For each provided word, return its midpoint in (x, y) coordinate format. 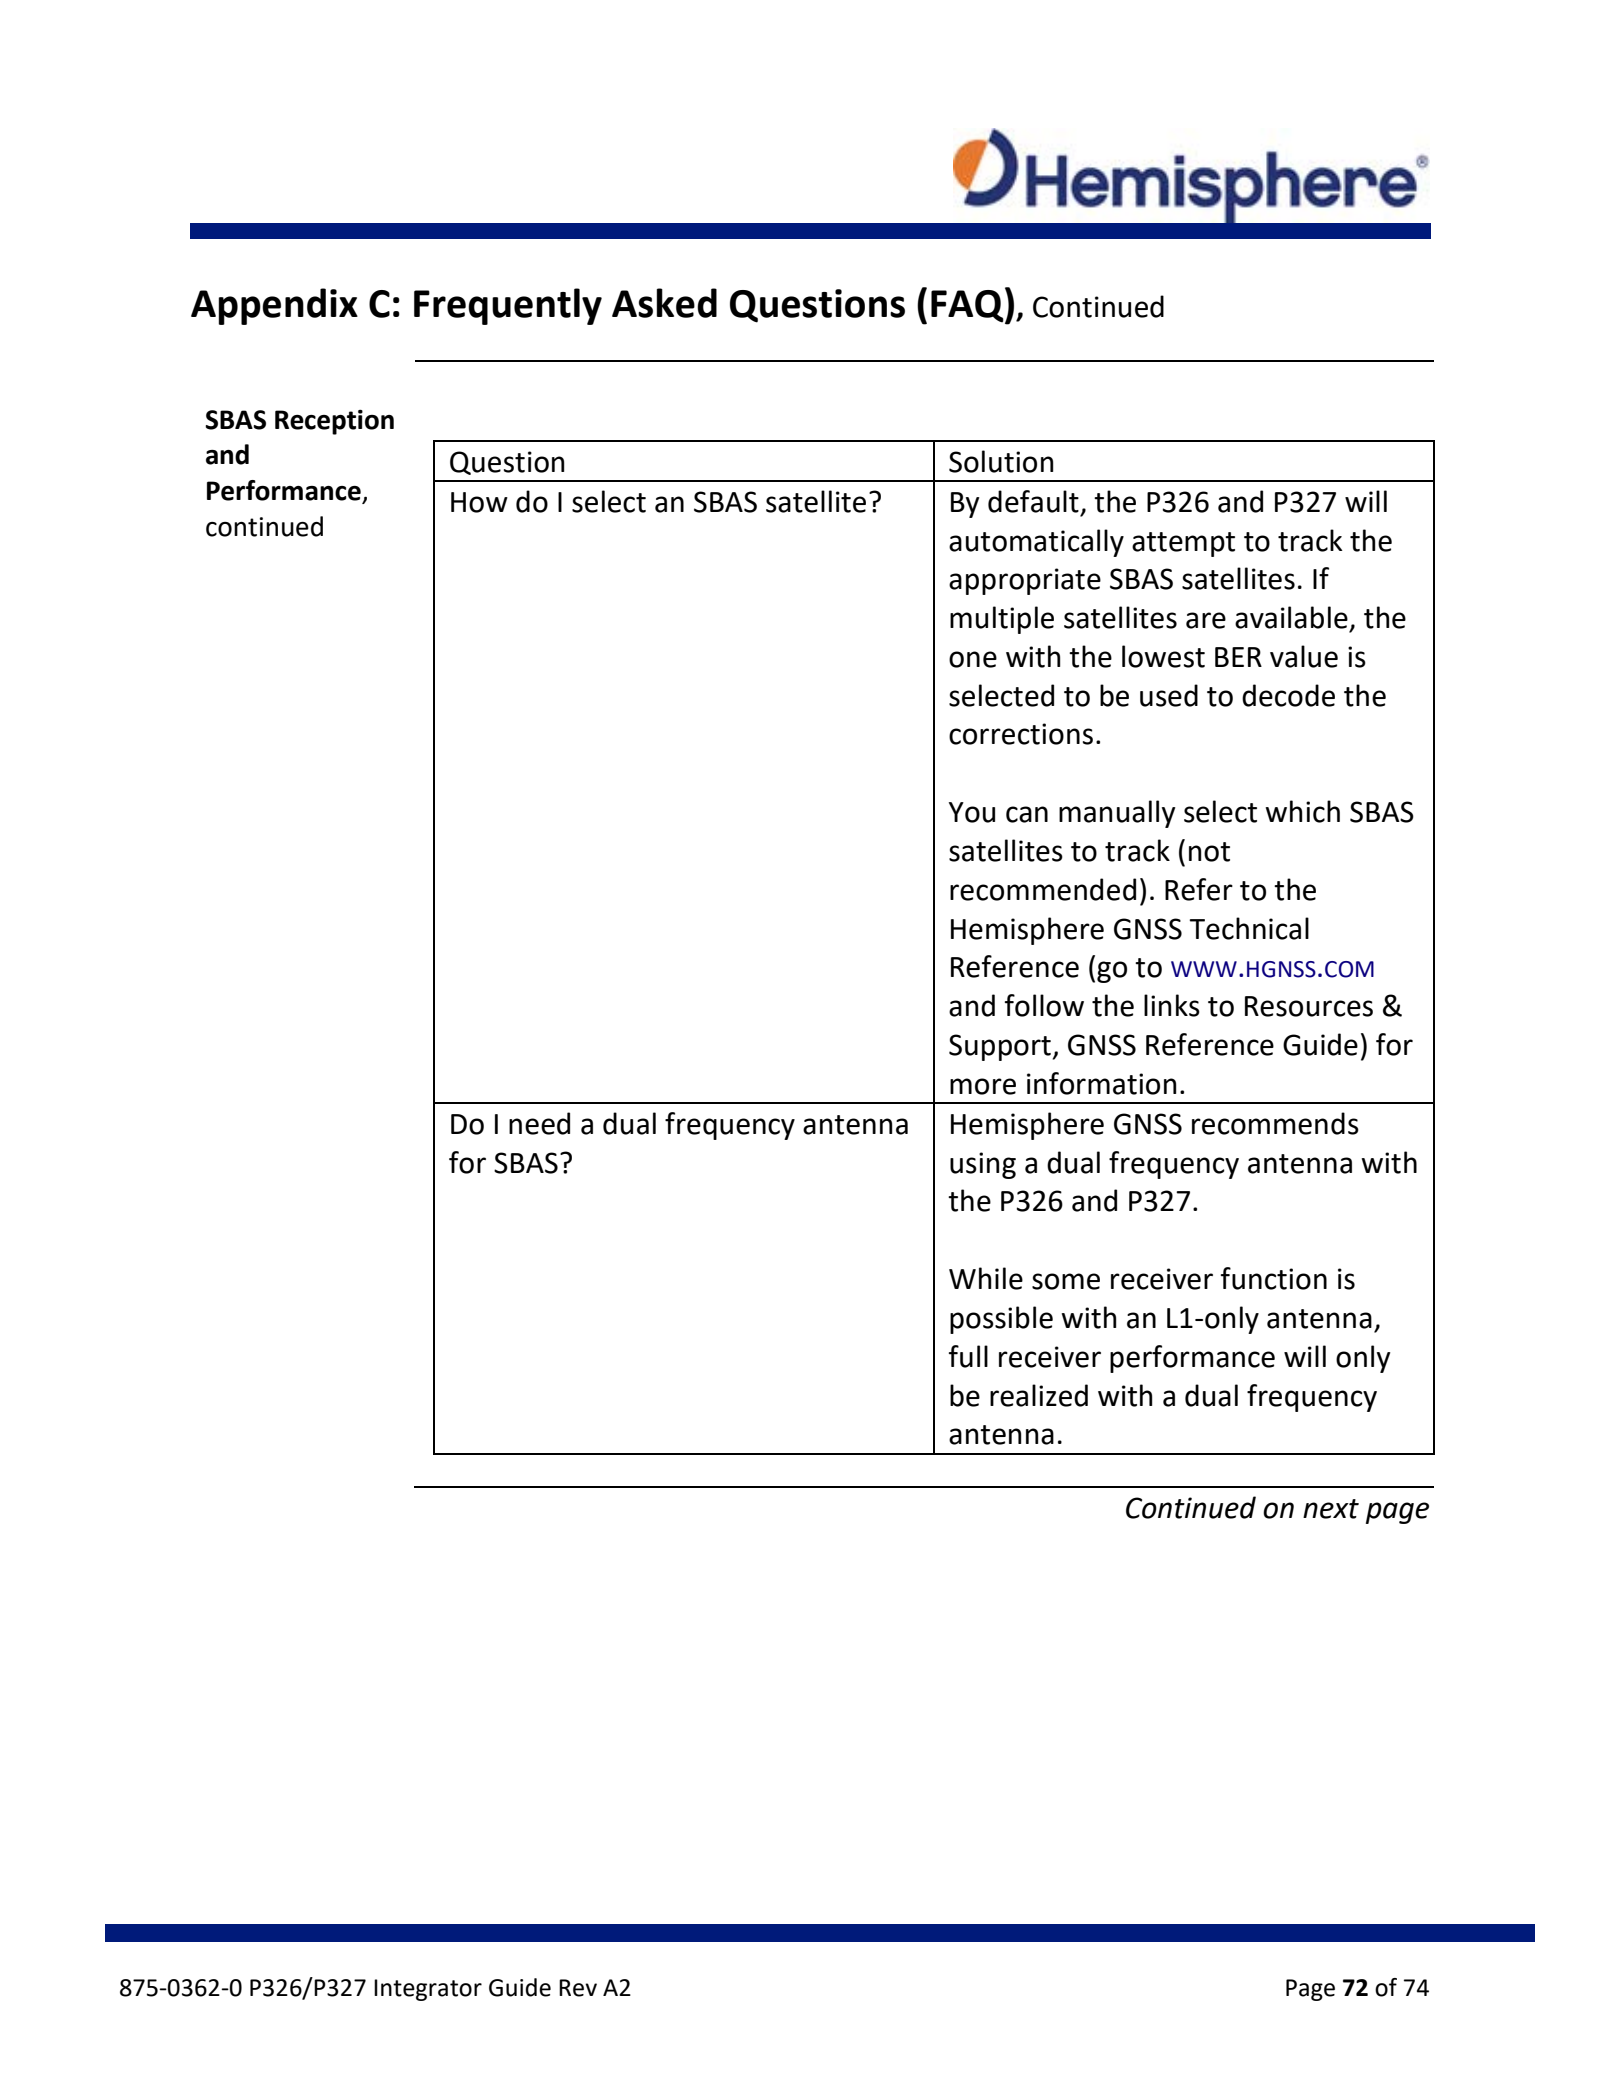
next (1331, 1509)
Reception (334, 422)
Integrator (428, 1990)
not (1209, 852)
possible (1001, 1320)
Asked (664, 303)
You (972, 812)
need (539, 1123)
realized (1039, 1395)
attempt (1183, 544)
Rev (578, 1988)
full (968, 1356)
